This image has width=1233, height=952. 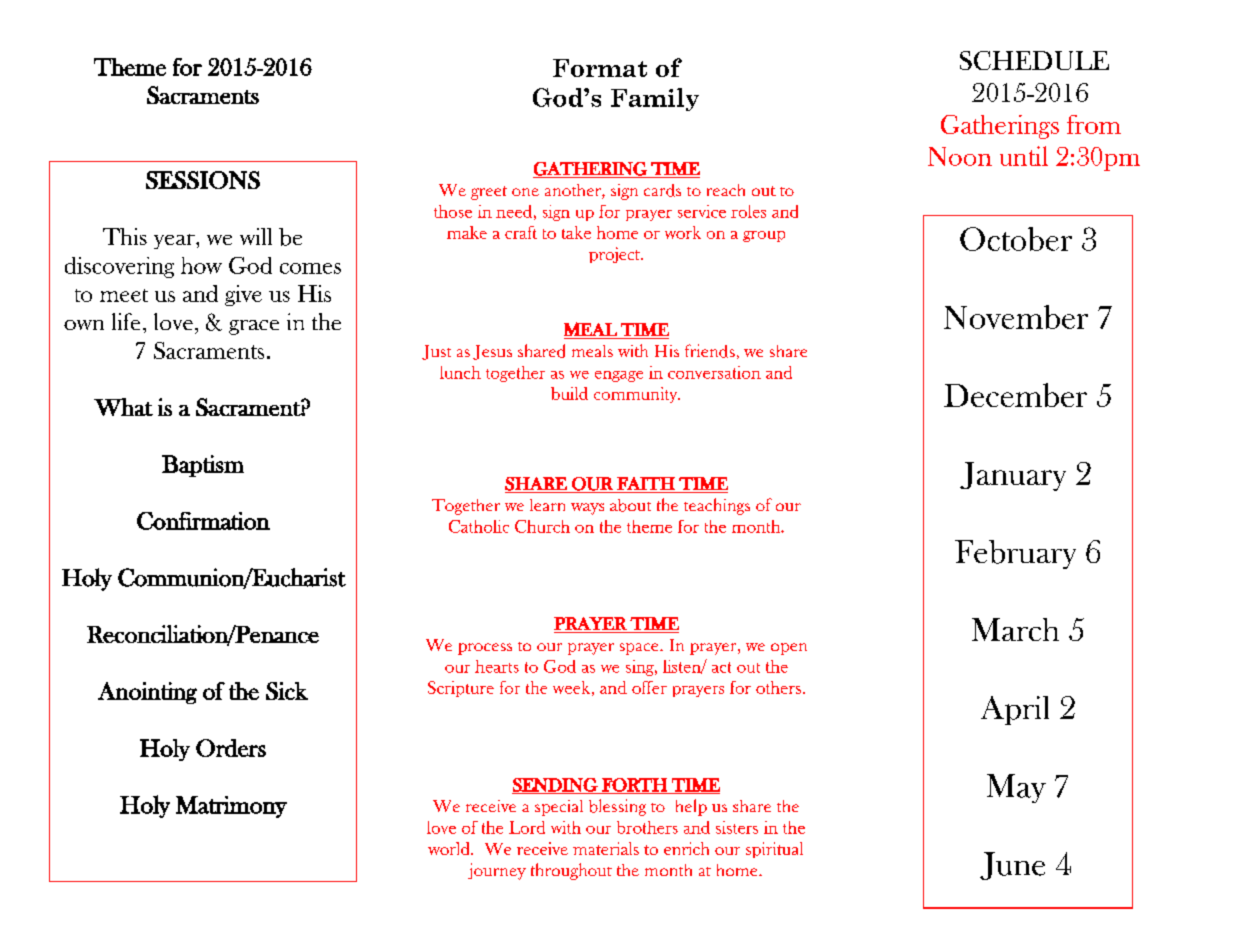 I want to click on offer, so click(x=649, y=687).
